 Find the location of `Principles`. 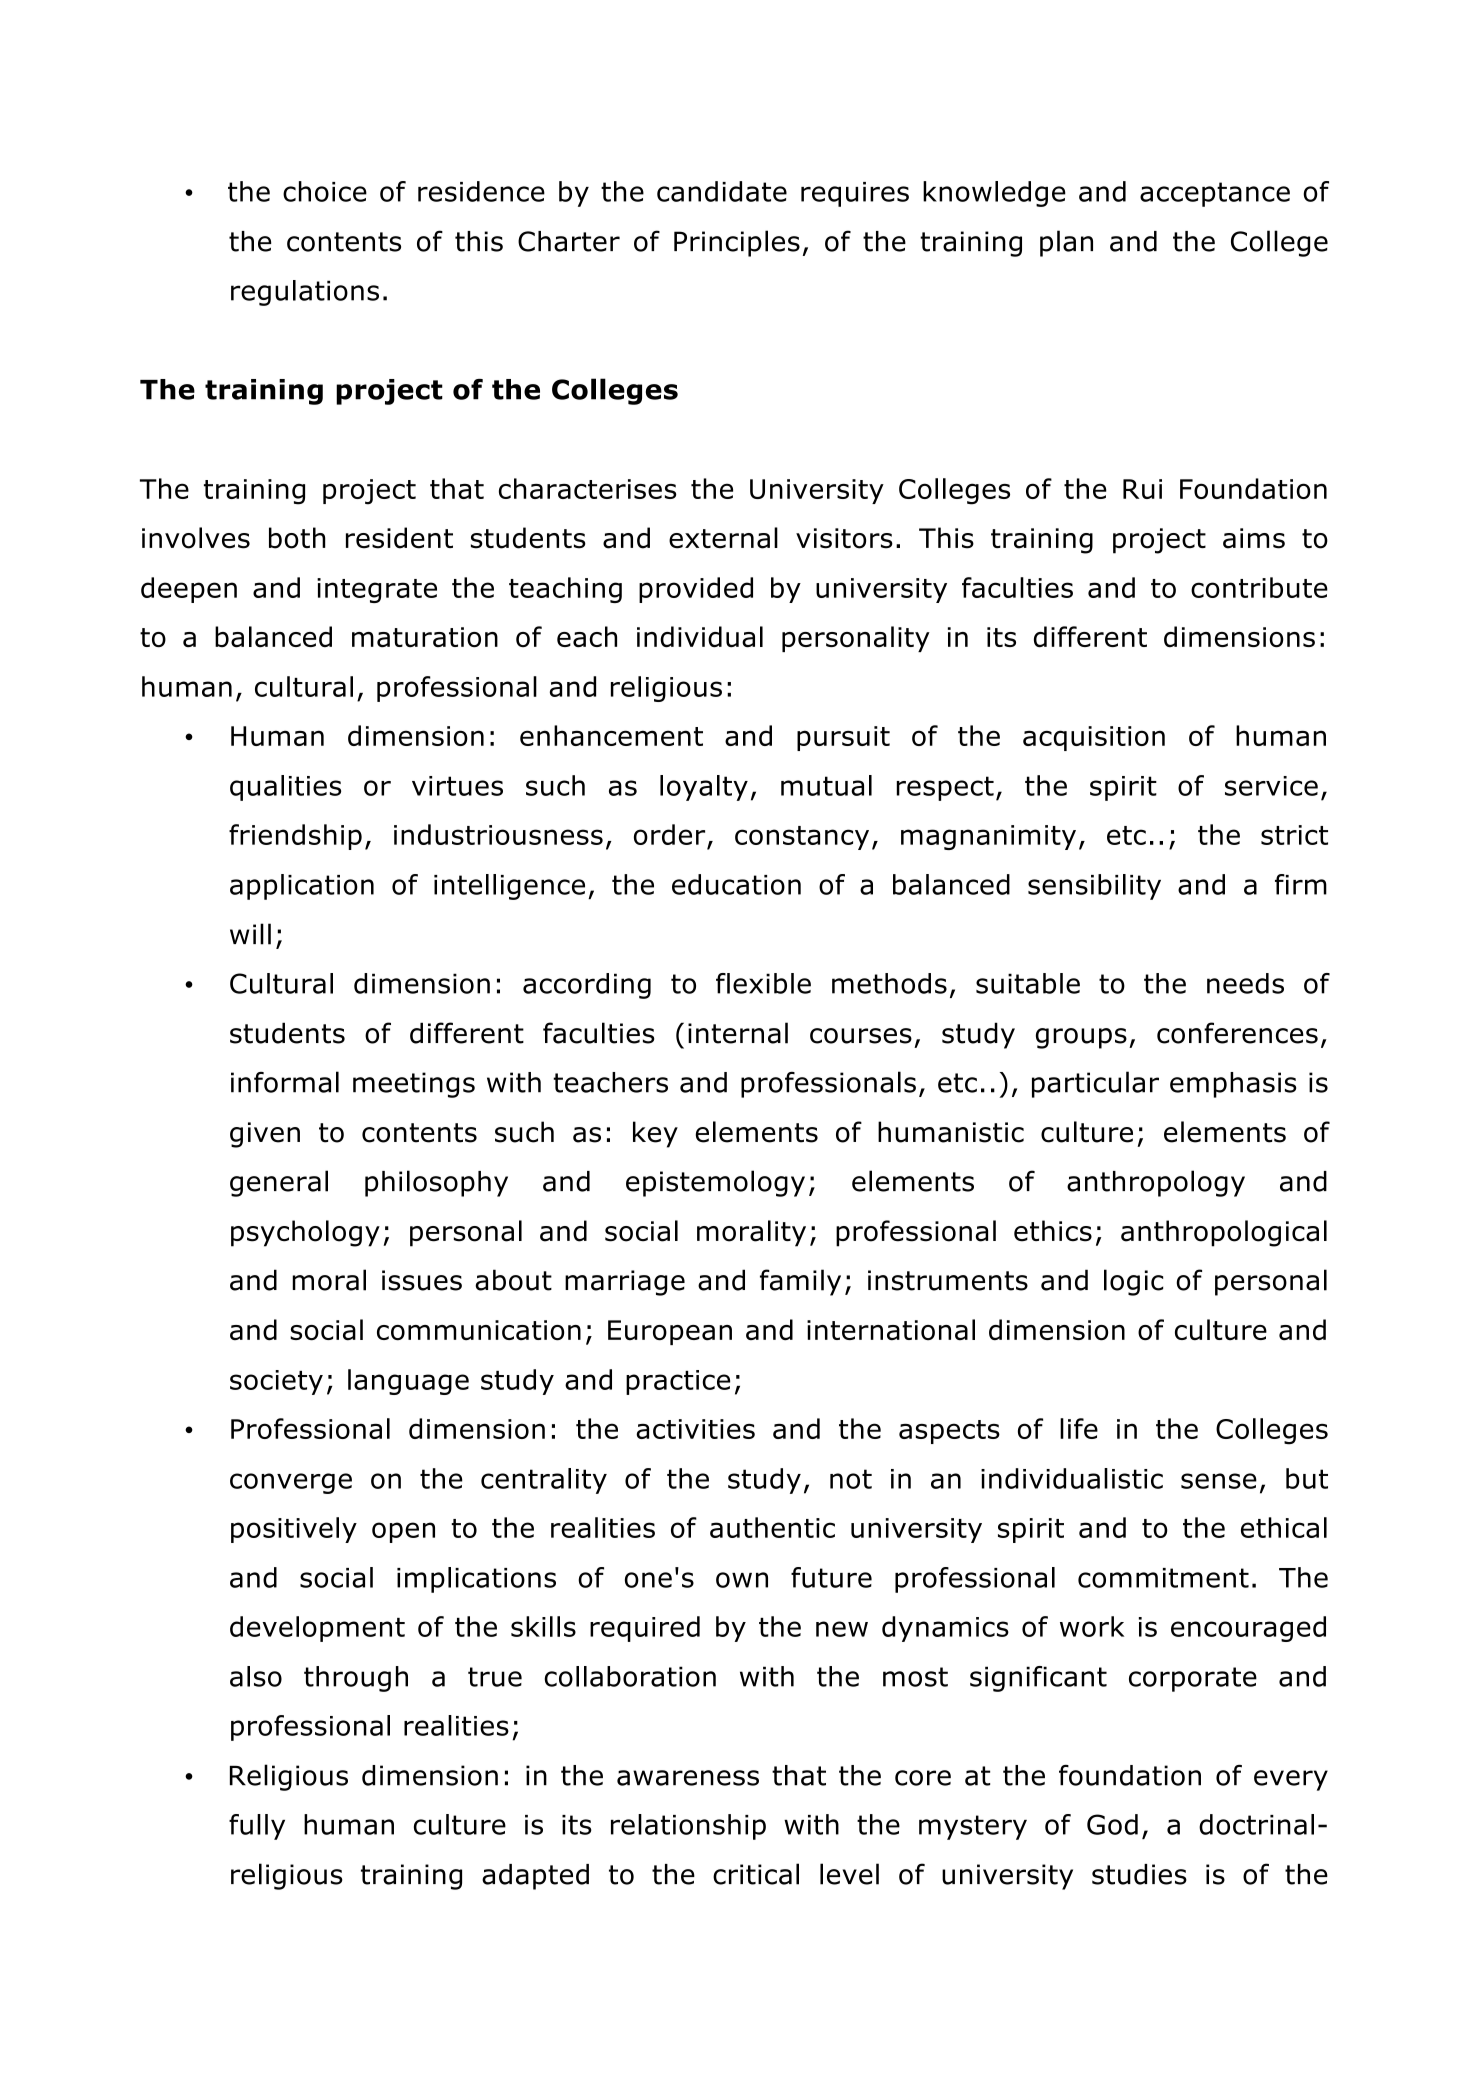

Principles is located at coordinates (737, 243).
